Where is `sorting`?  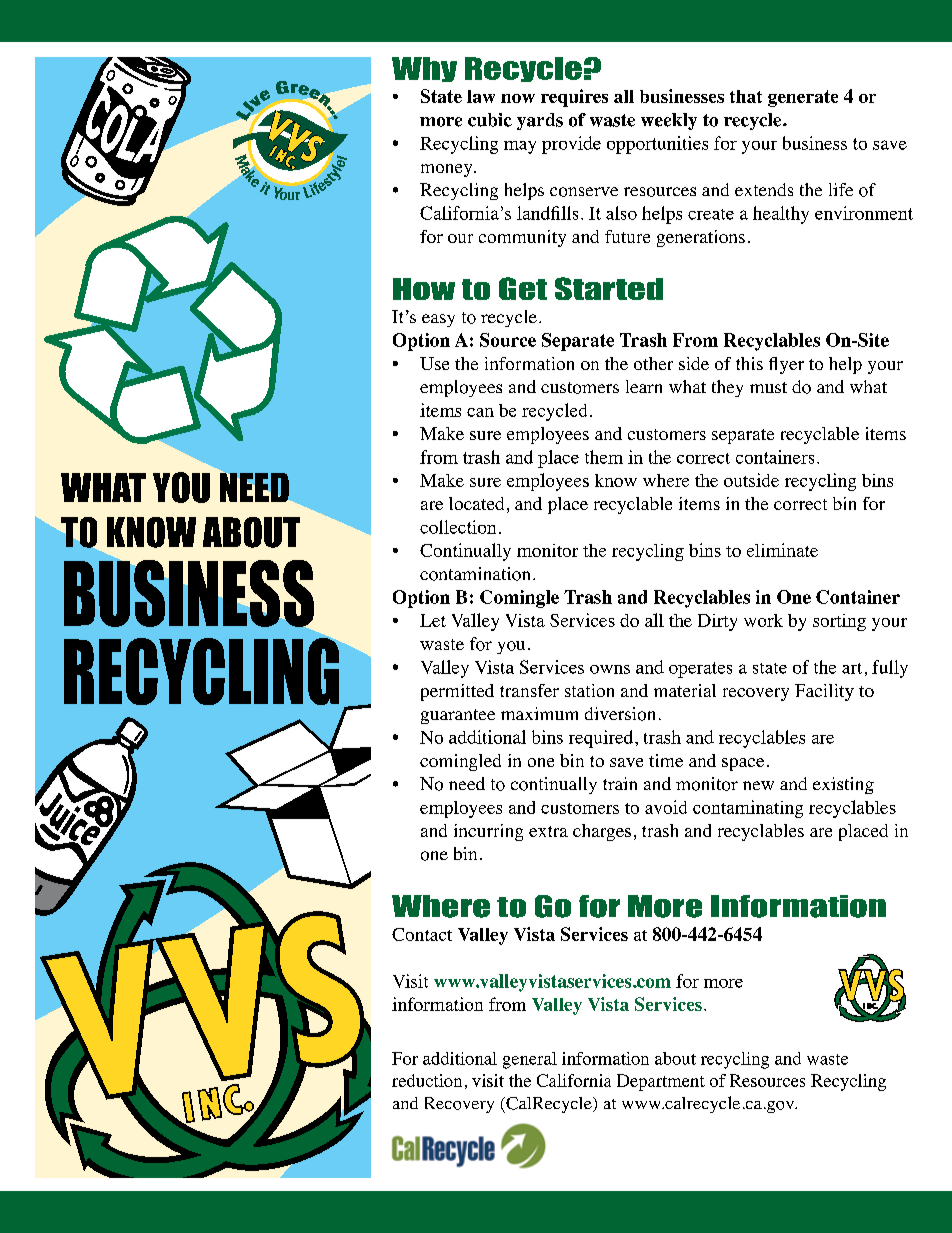
sorting is located at coordinates (839, 622).
